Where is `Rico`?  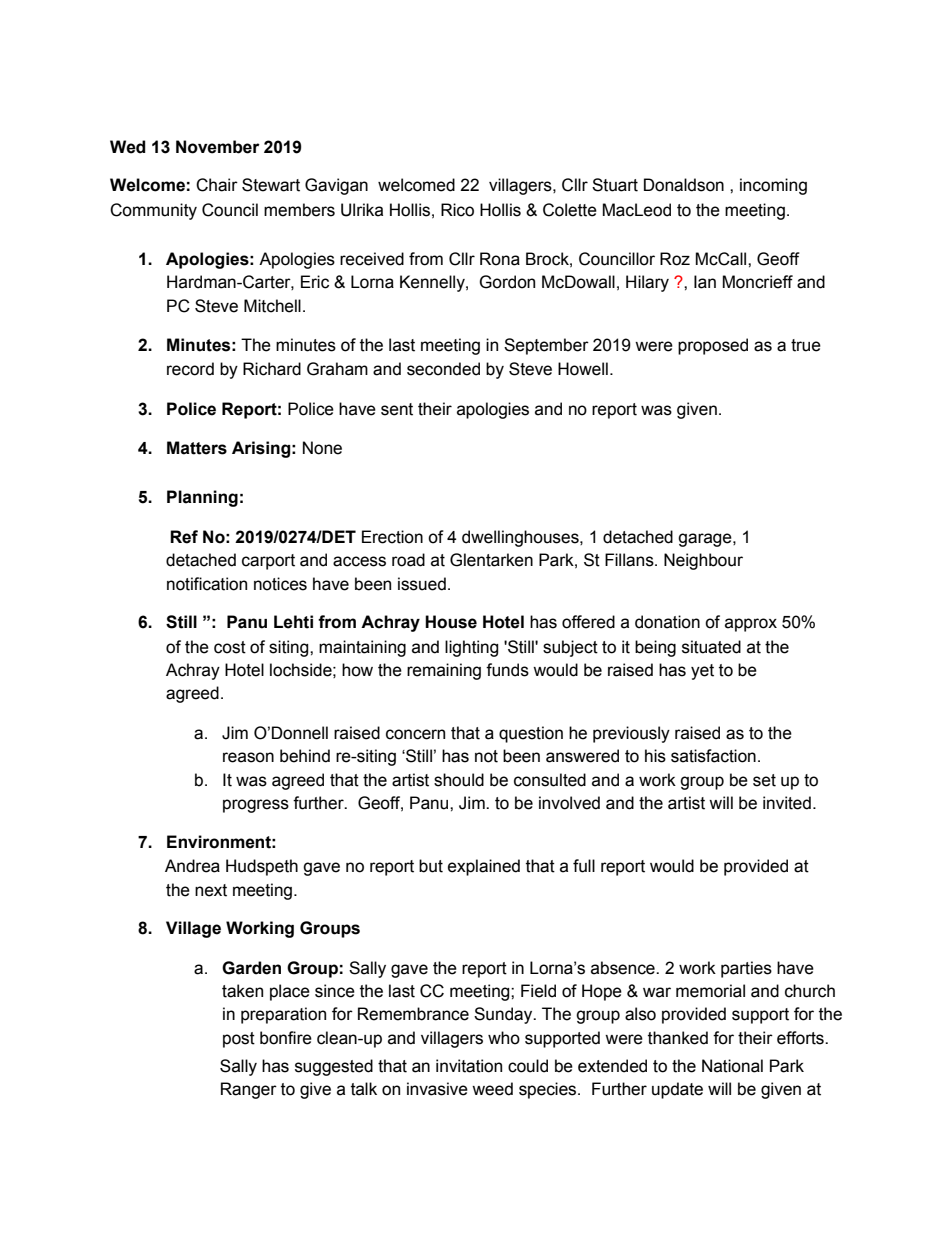 Rico is located at coordinates (457, 210).
